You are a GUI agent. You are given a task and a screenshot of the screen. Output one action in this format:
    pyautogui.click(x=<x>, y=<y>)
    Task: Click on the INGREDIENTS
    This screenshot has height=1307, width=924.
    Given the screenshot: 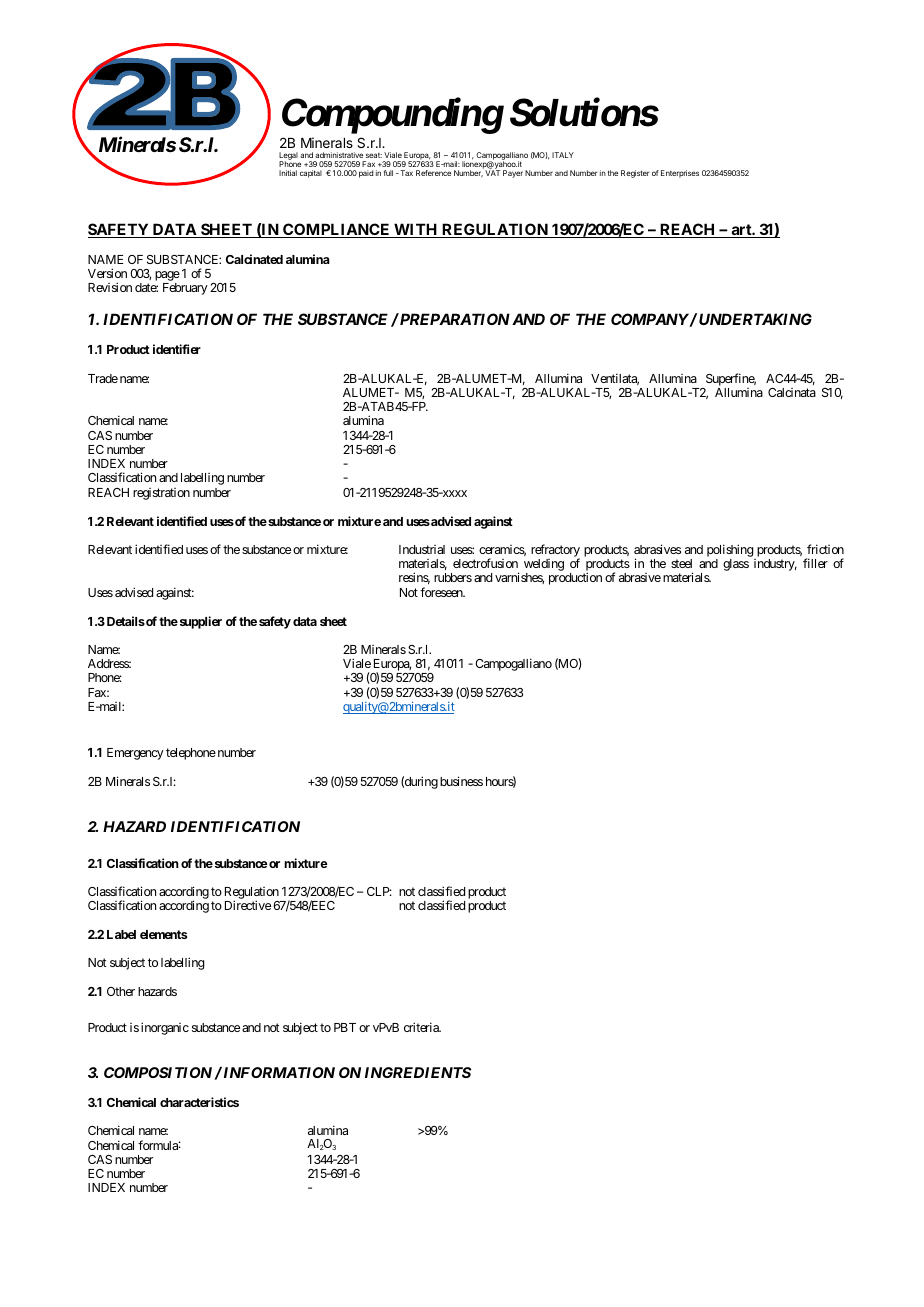 What is the action you would take?
    pyautogui.click(x=418, y=1072)
